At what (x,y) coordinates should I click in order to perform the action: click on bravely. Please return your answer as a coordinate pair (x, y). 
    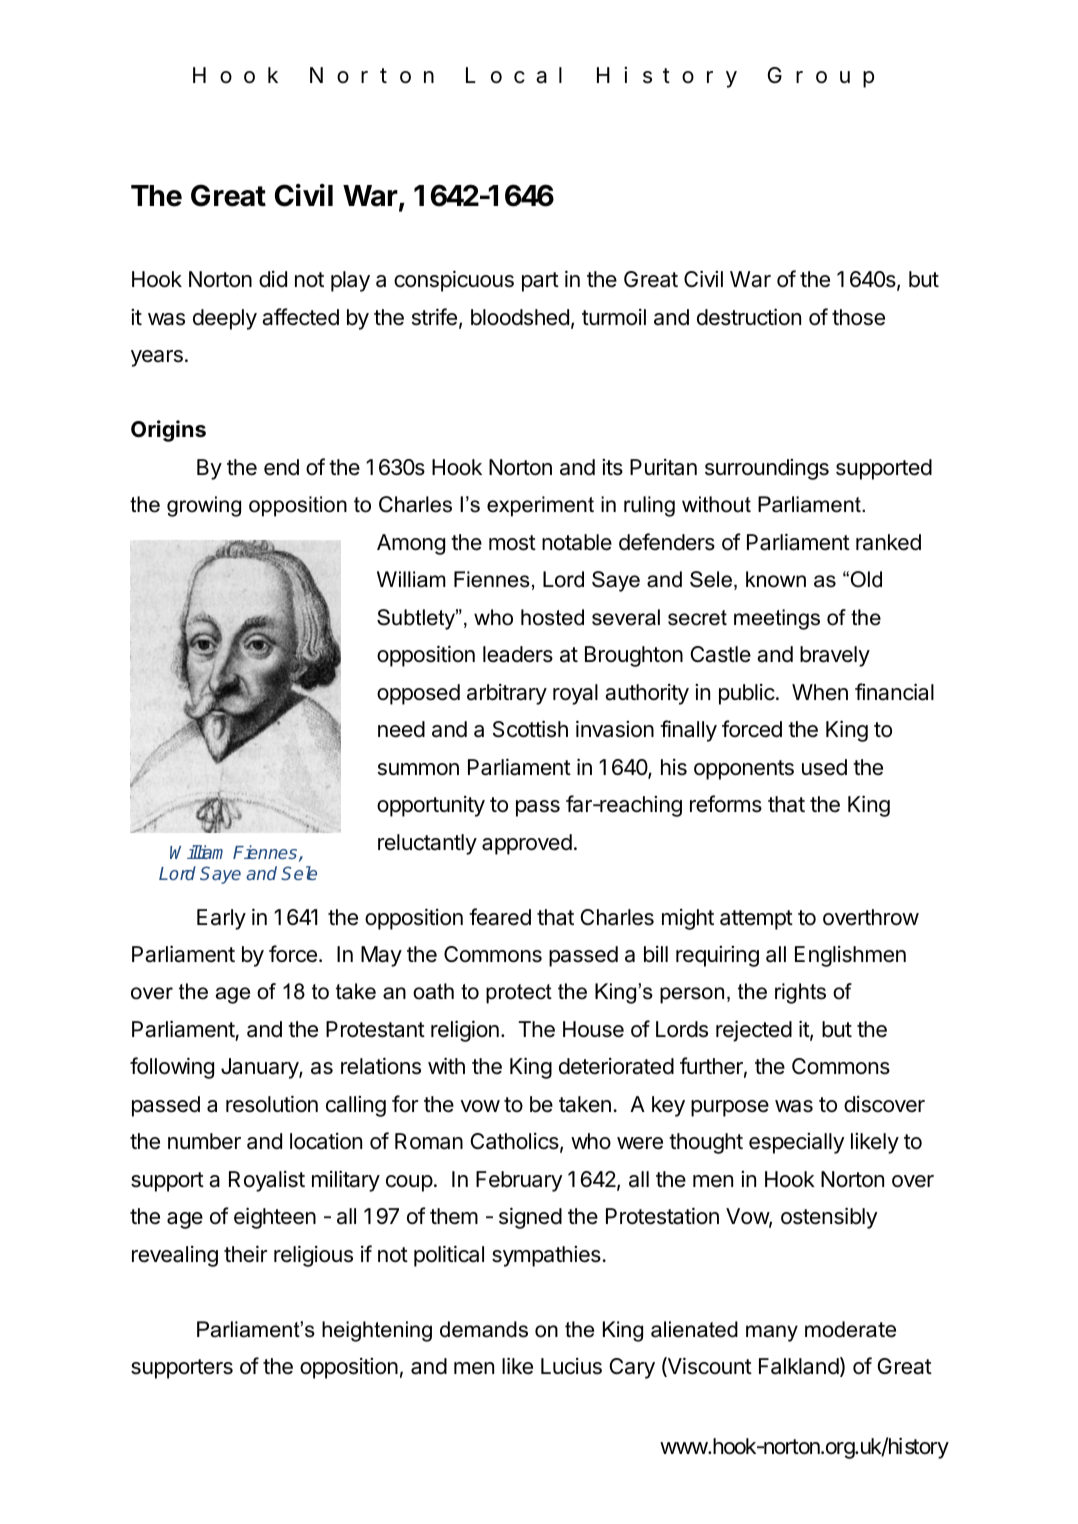
    Looking at the image, I should click on (835, 656).
